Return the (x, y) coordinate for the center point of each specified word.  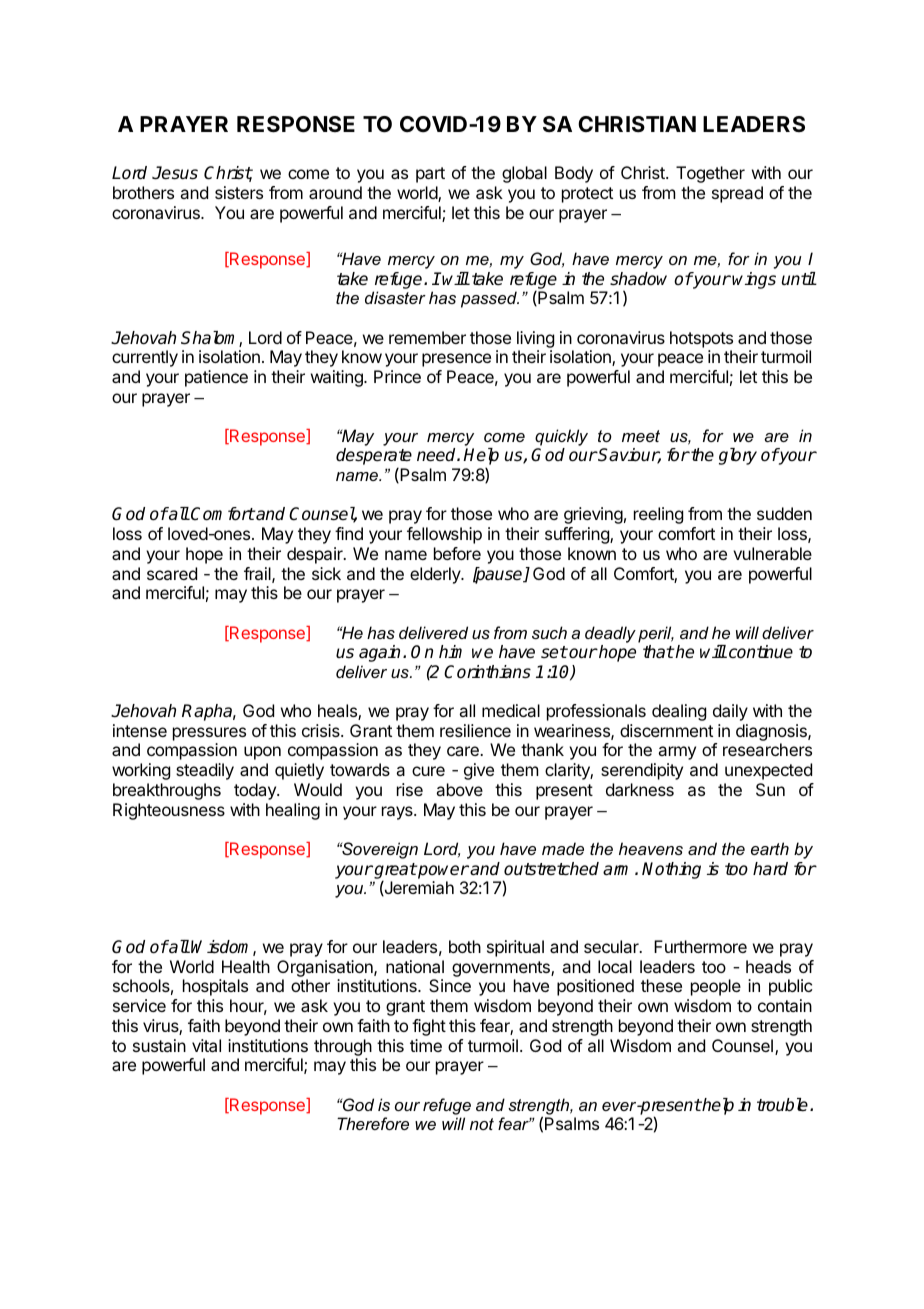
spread (737, 194)
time (426, 1045)
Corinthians (487, 672)
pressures (209, 734)
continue (761, 652)
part (430, 175)
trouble (784, 1105)
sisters (239, 192)
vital (206, 1045)
